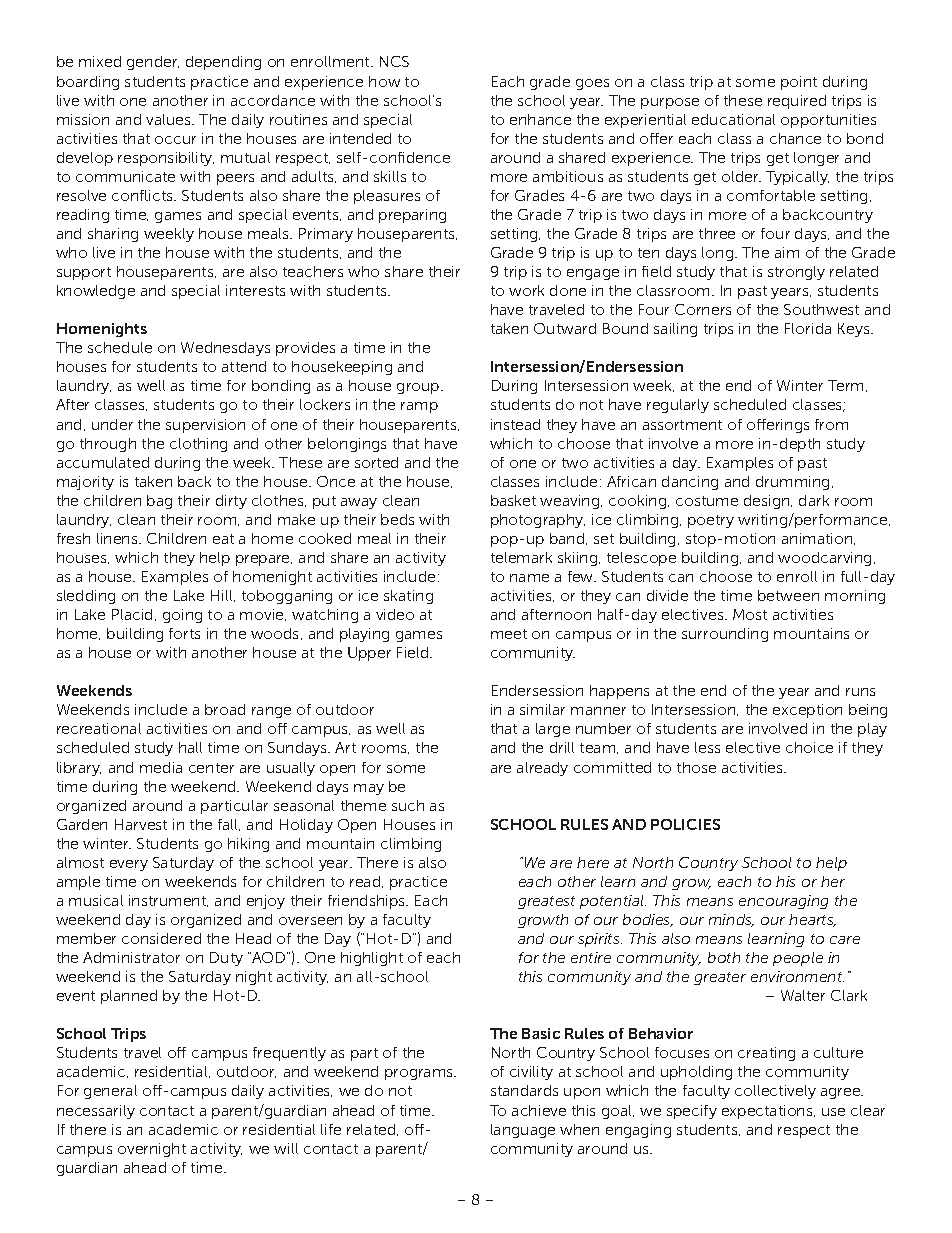 This image has width=952, height=1233. Describe the element at coordinates (244, 366) in the image. I see `attend` at that location.
